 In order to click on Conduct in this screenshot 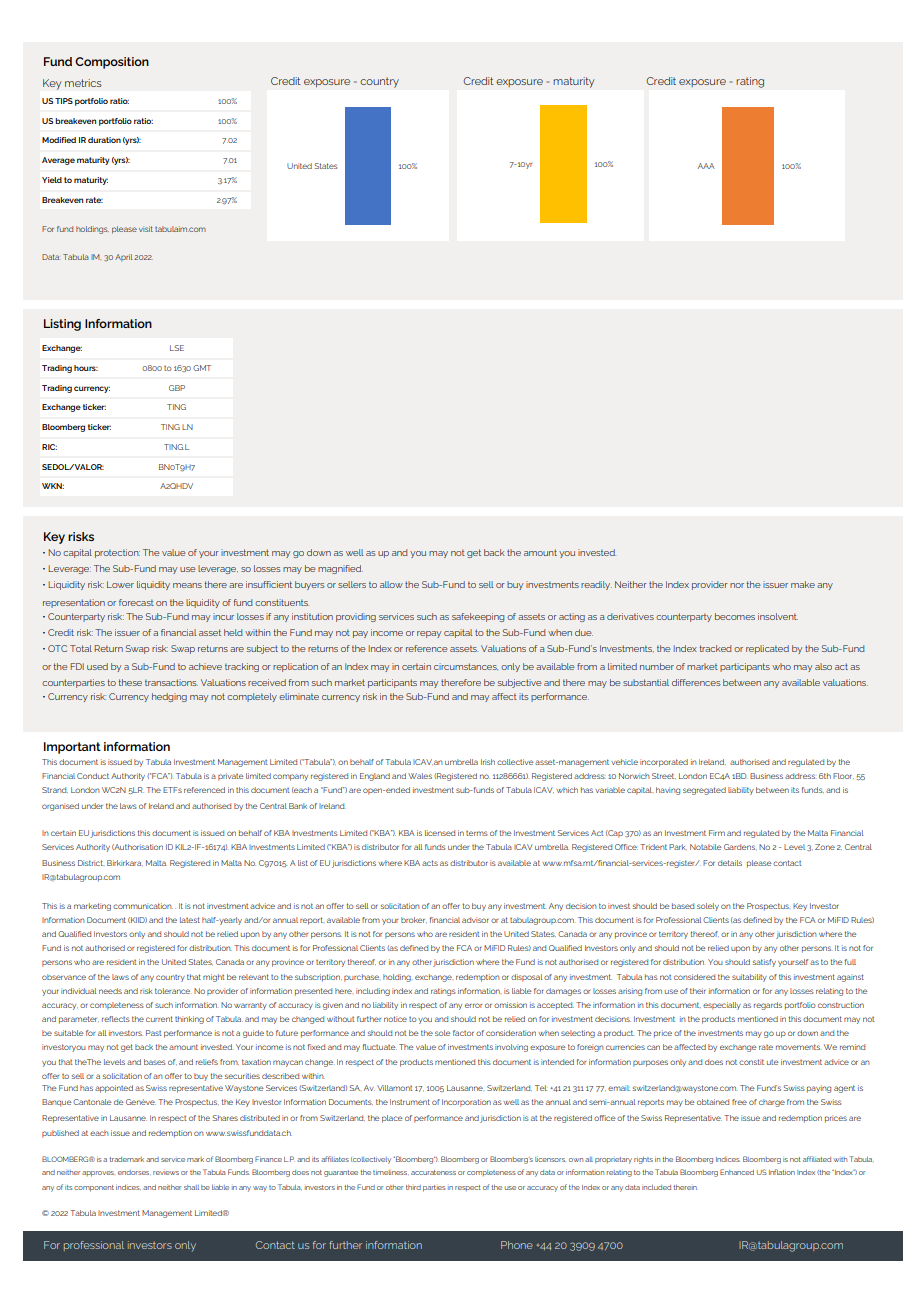, I will do `click(93, 776)`.
